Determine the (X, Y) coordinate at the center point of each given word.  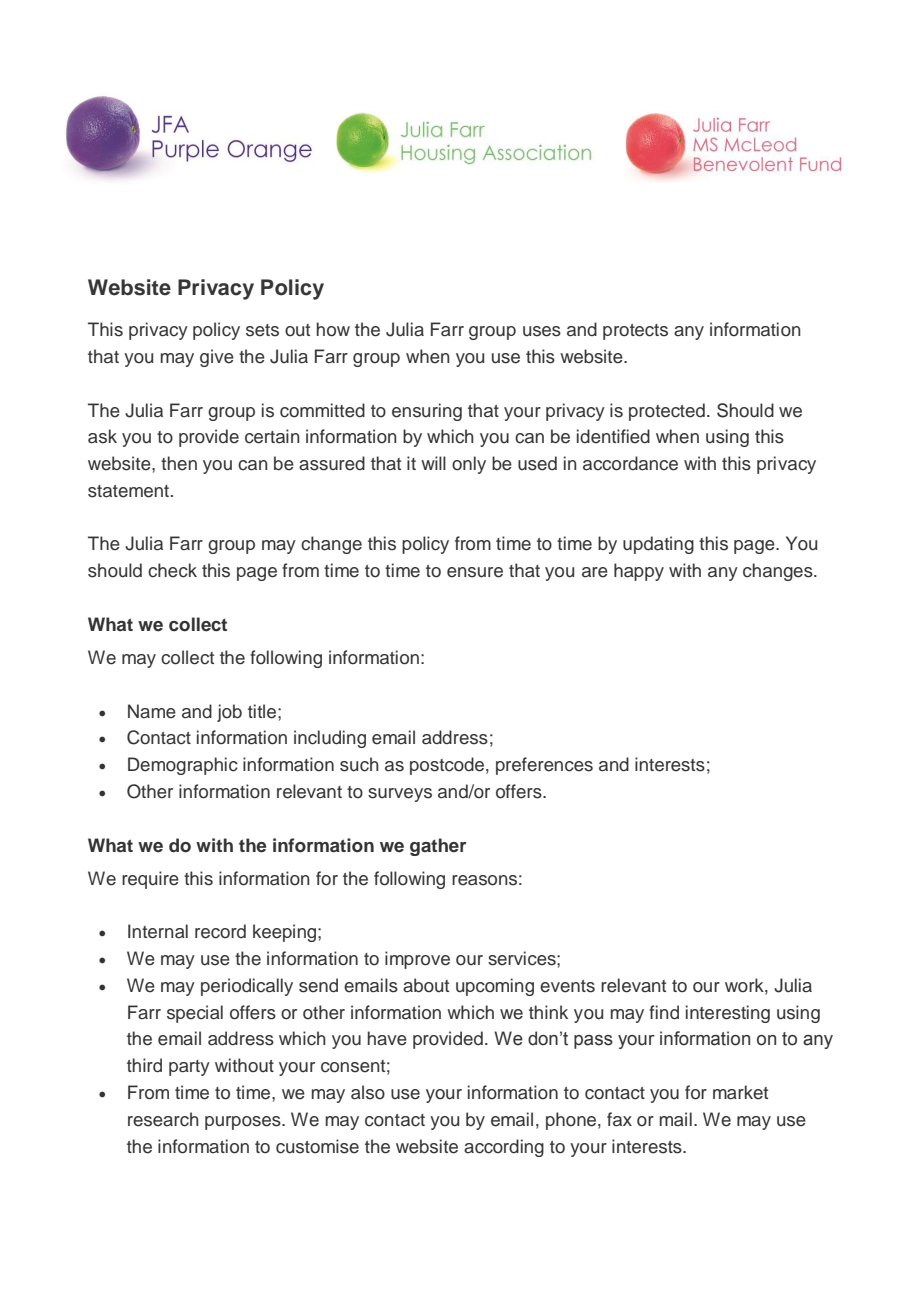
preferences (544, 766)
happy (639, 572)
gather (438, 847)
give (217, 358)
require (150, 880)
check (172, 570)
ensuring (427, 412)
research (163, 1119)
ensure (475, 572)
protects (635, 332)
